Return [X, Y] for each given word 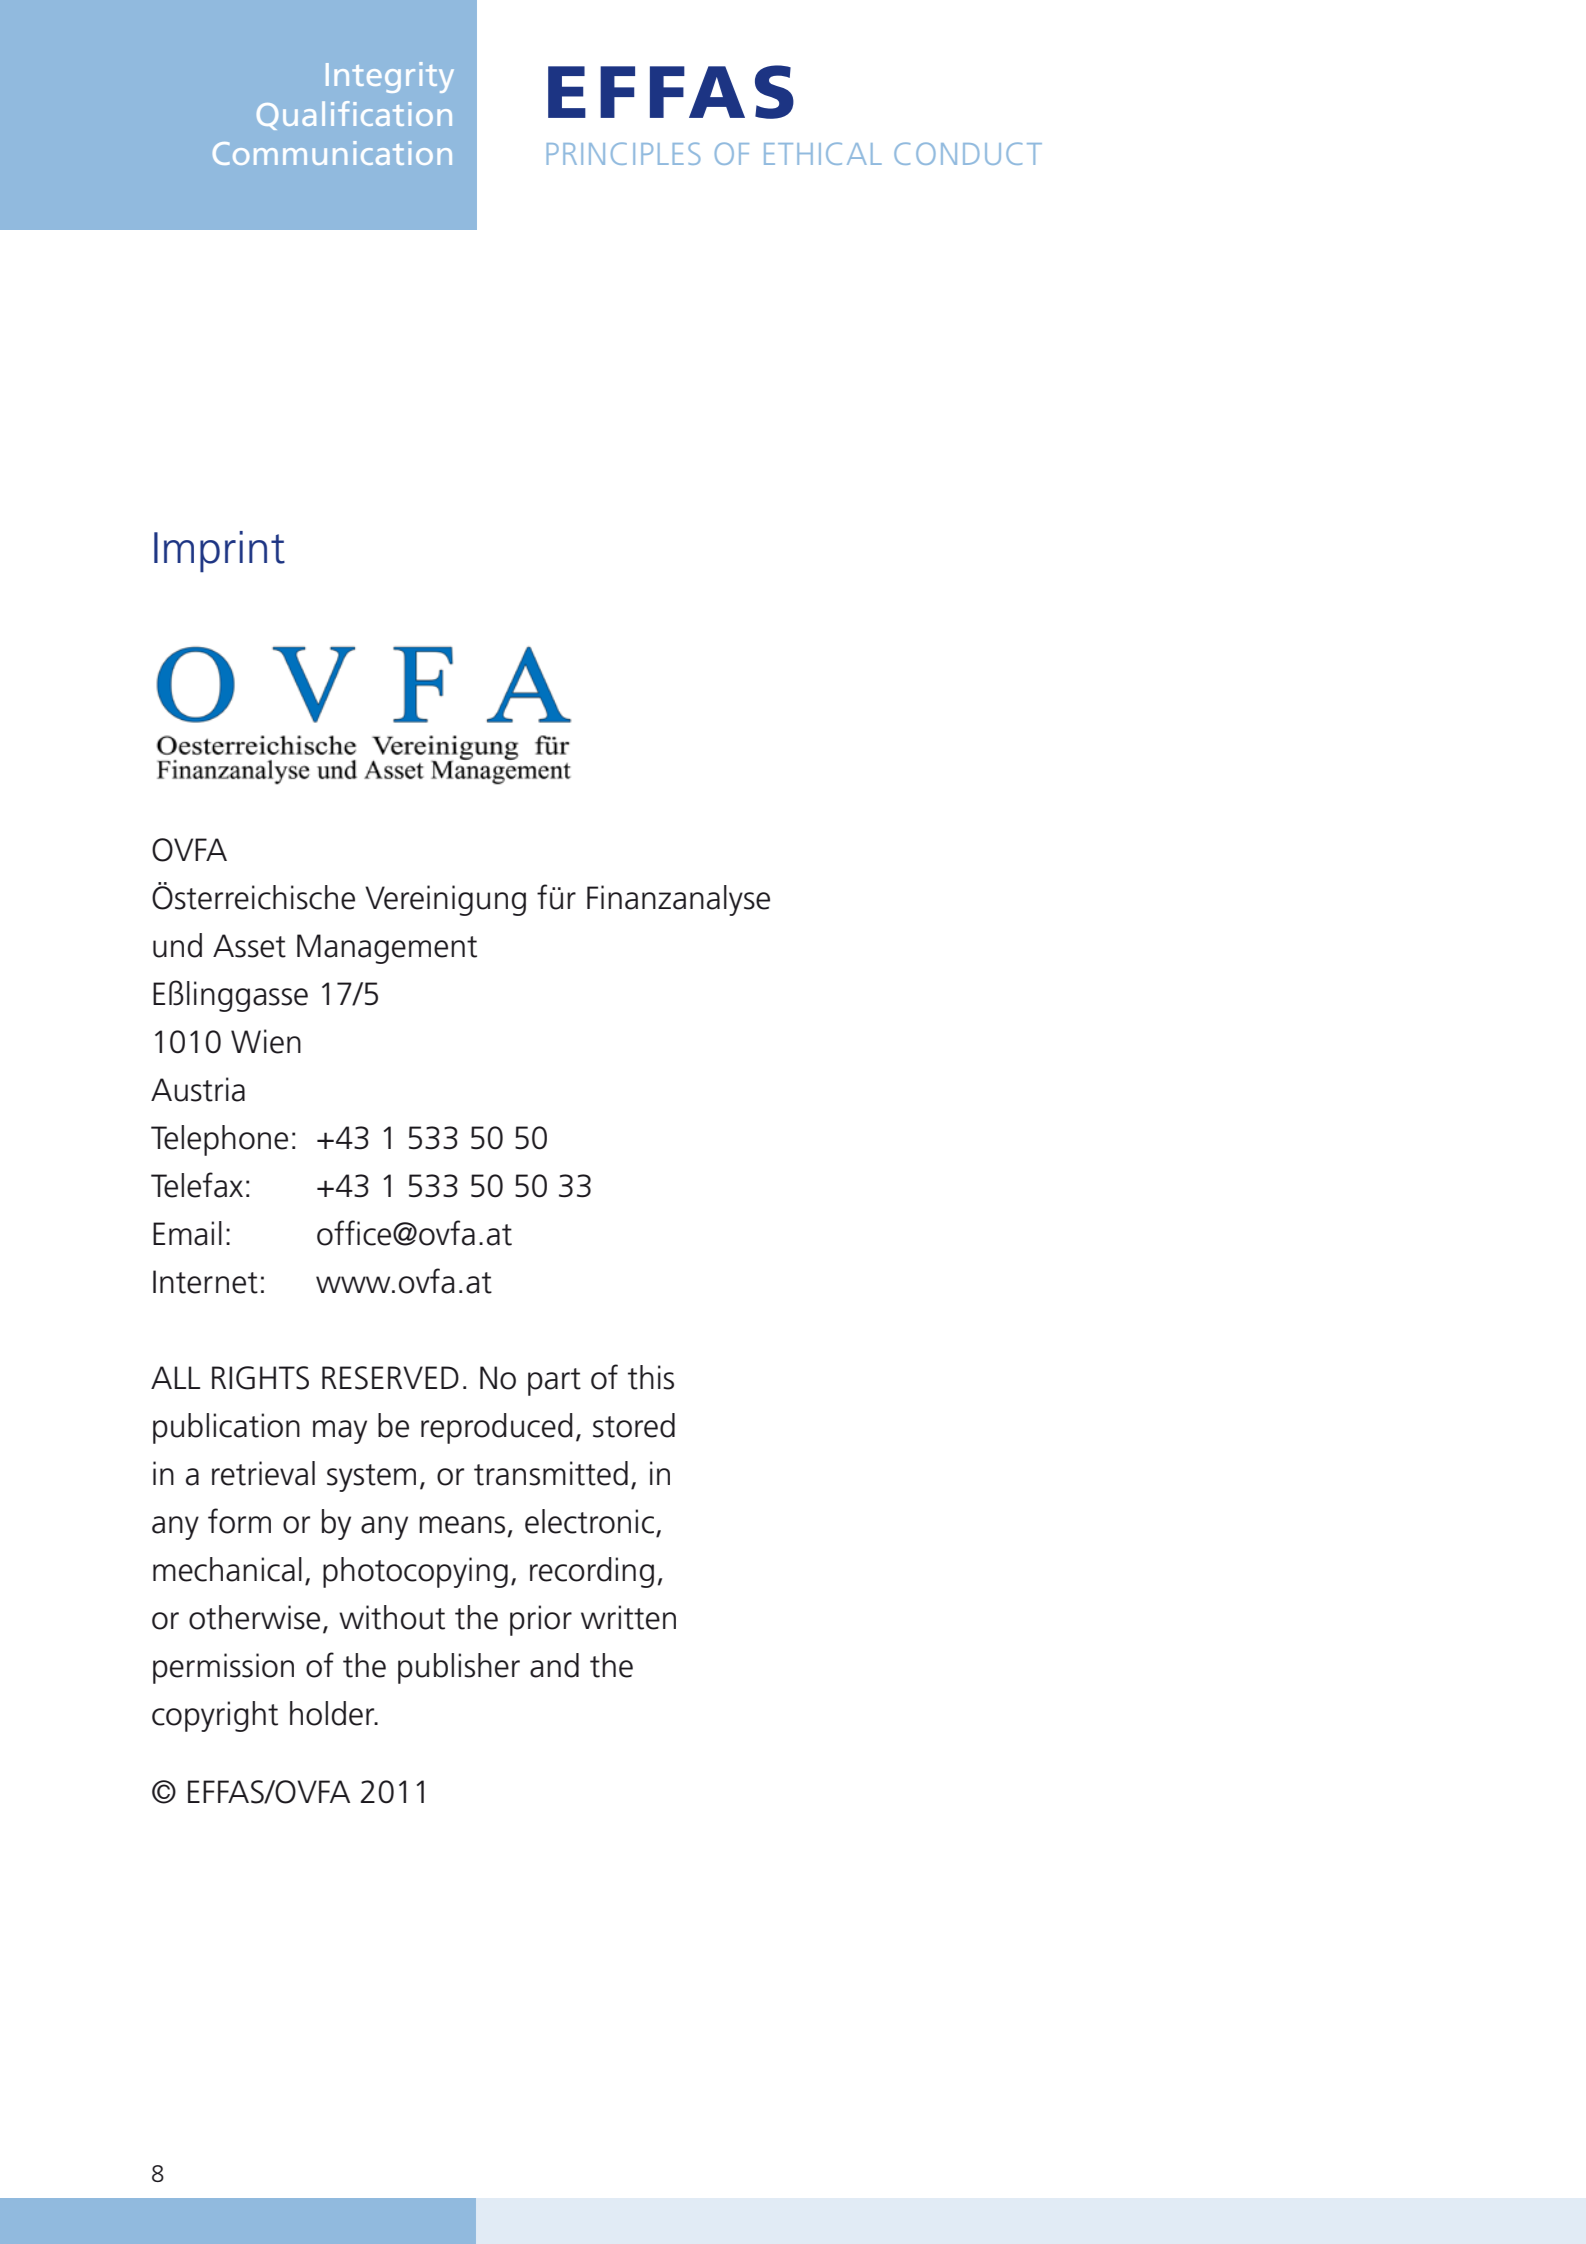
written [628, 1617]
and [554, 1665]
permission [223, 1668]
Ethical [823, 153]
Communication [332, 153]
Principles [623, 153]
